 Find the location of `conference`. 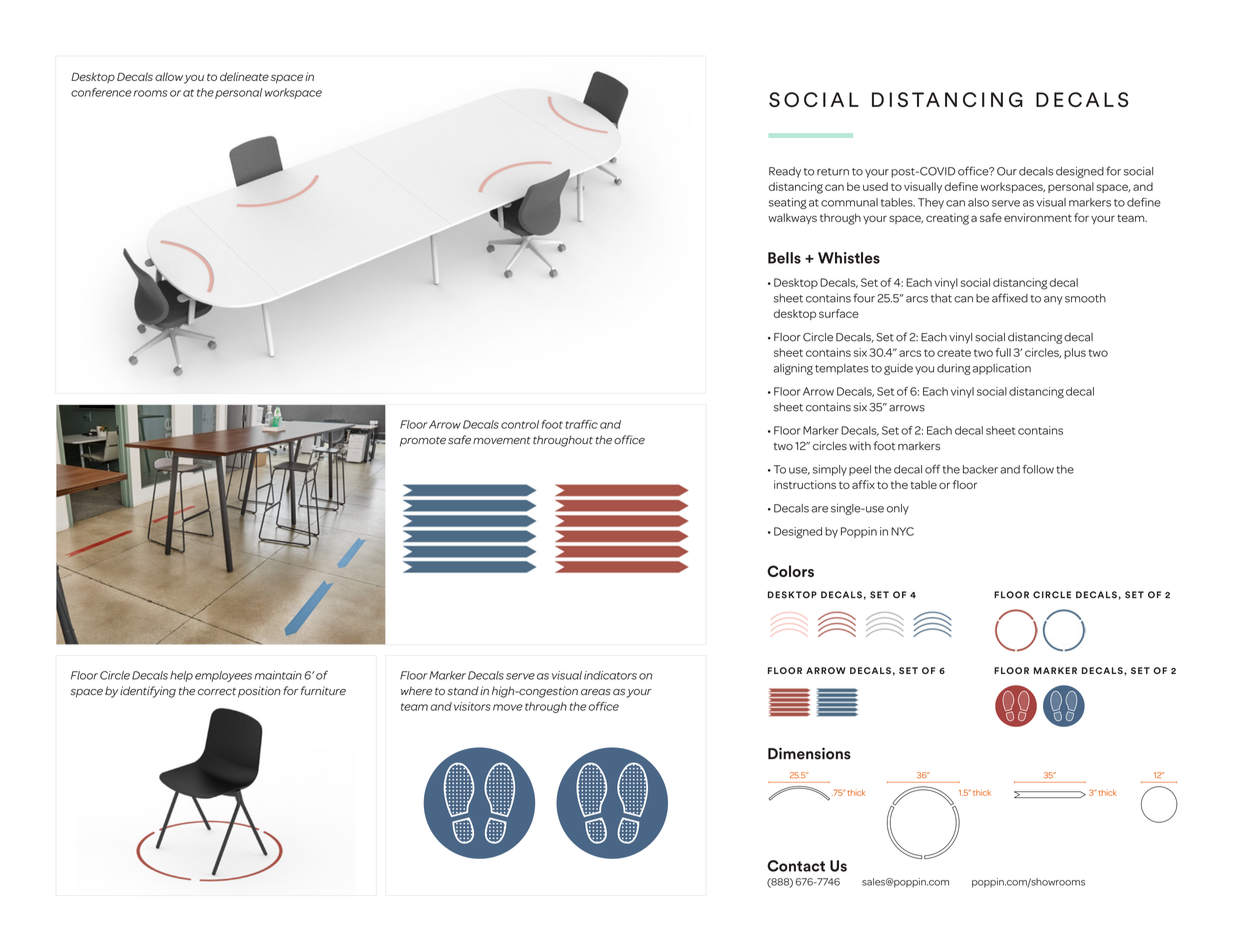

conference is located at coordinates (101, 92).
